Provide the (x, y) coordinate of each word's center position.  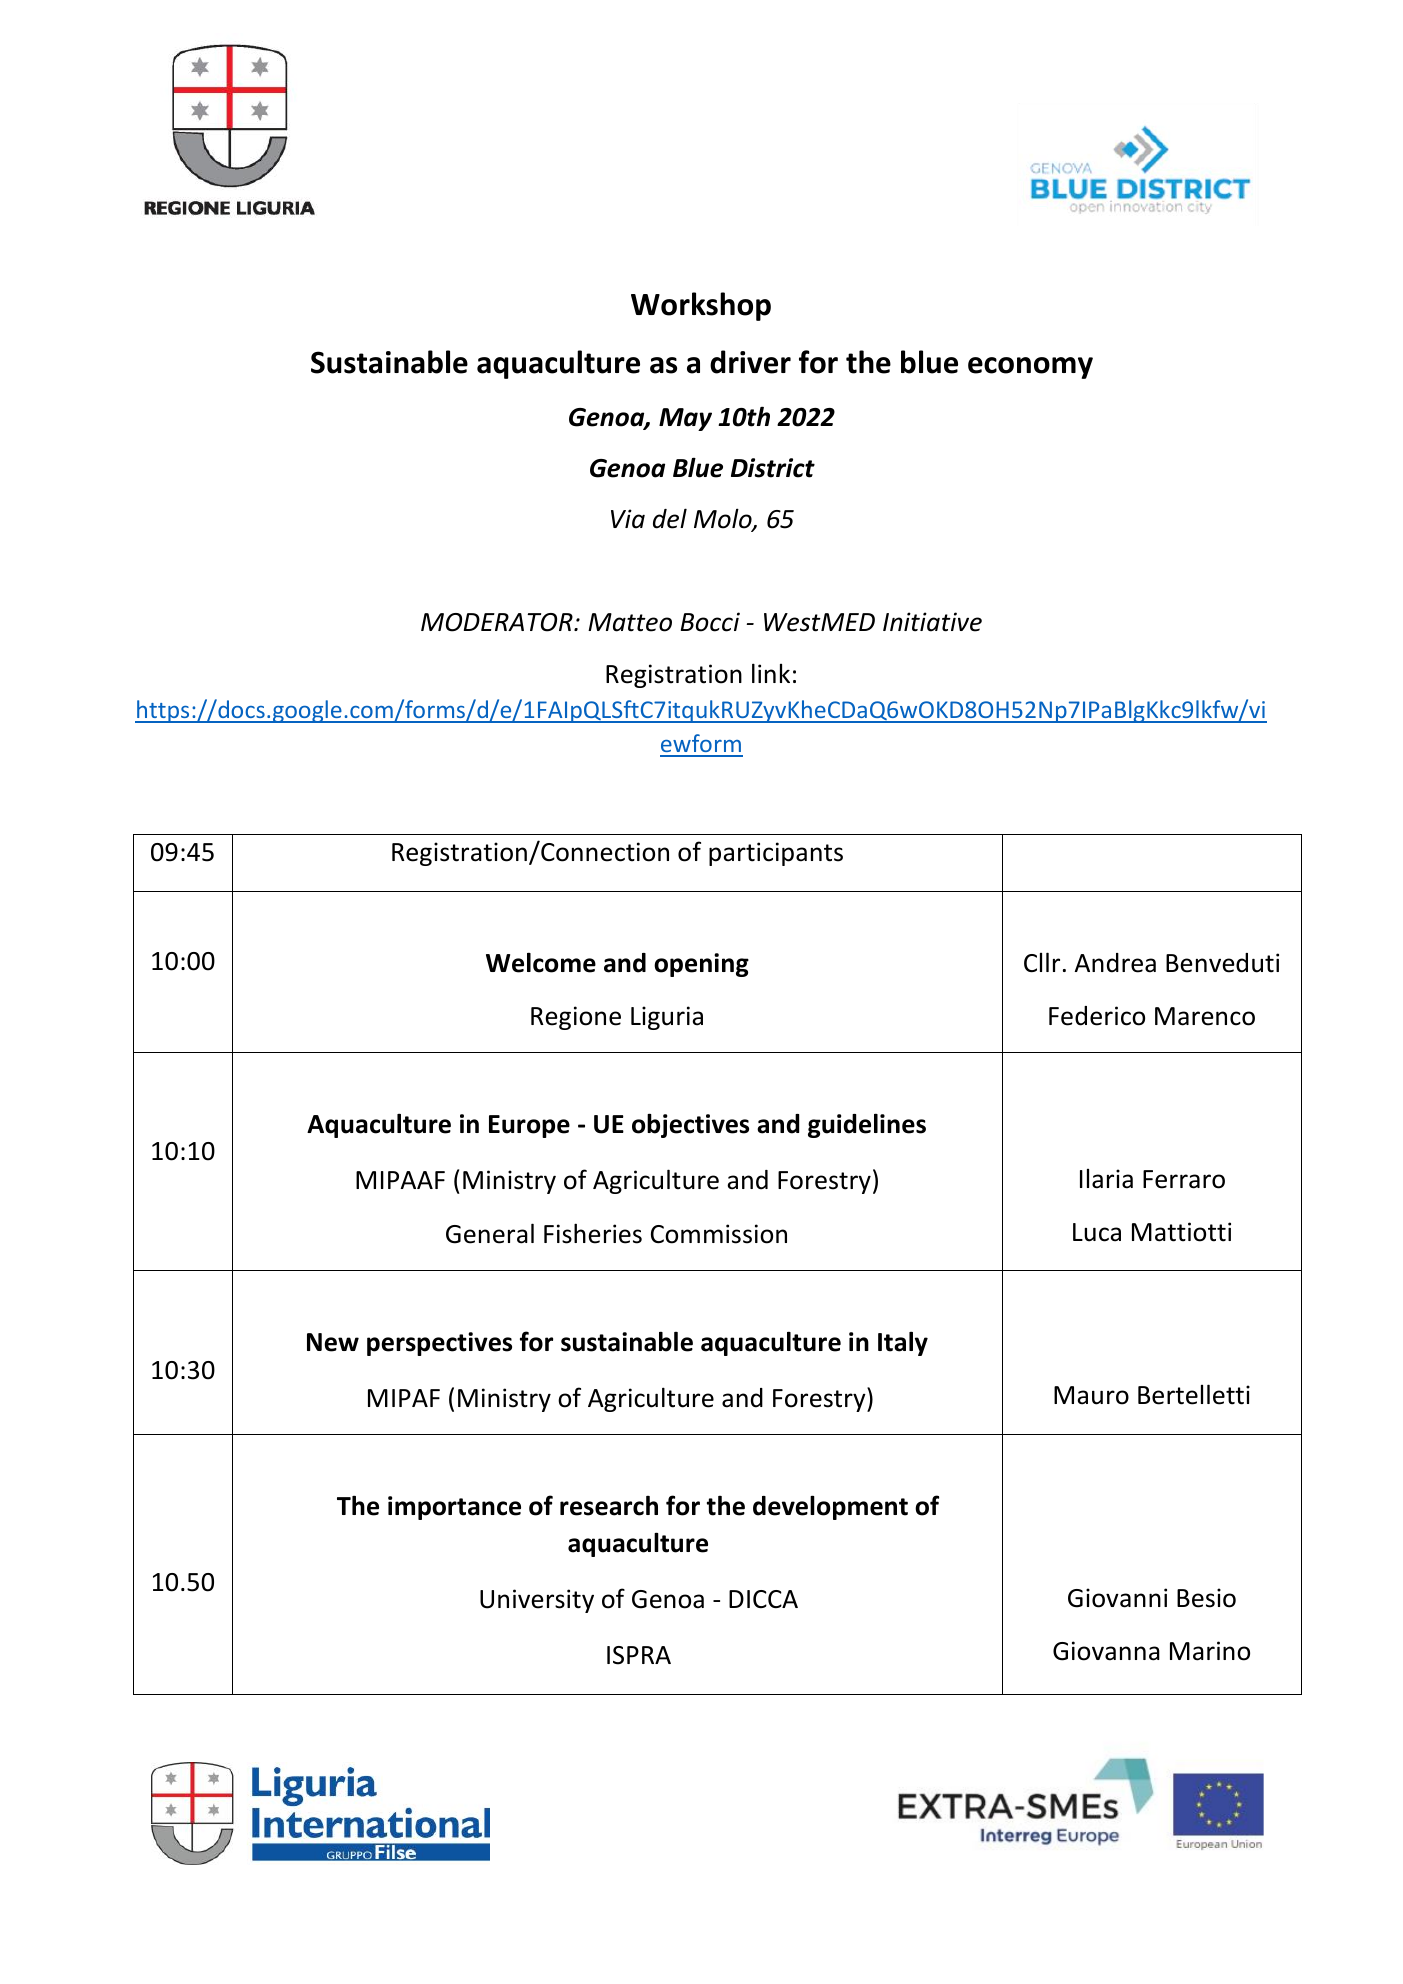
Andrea (1115, 963)
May (685, 419)
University (537, 1601)
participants (776, 854)
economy (1030, 368)
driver (750, 362)
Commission (719, 1234)
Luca (1097, 1232)
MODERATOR (498, 622)
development (830, 1507)
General (490, 1233)
